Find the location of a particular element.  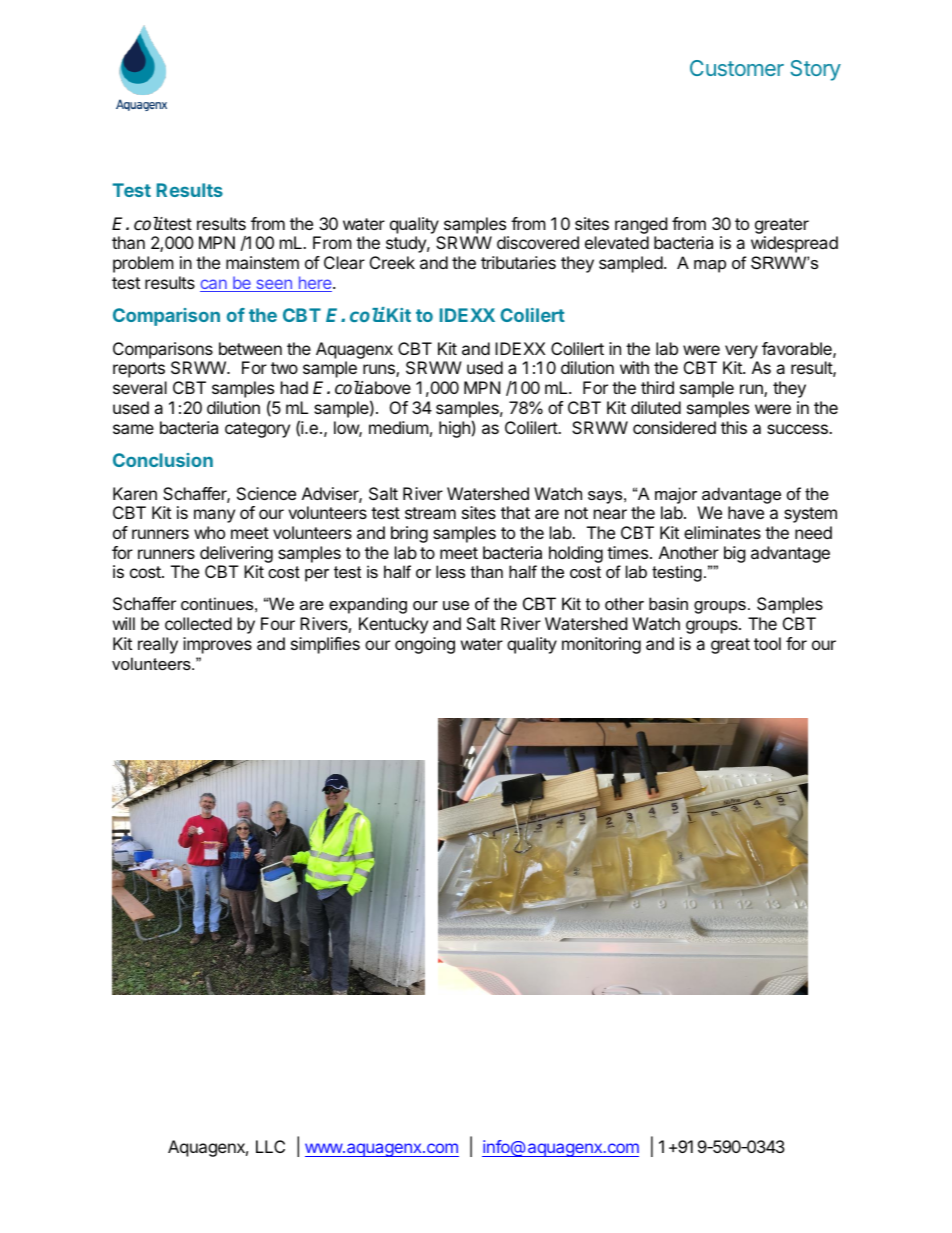

collected is located at coordinates (198, 623).
